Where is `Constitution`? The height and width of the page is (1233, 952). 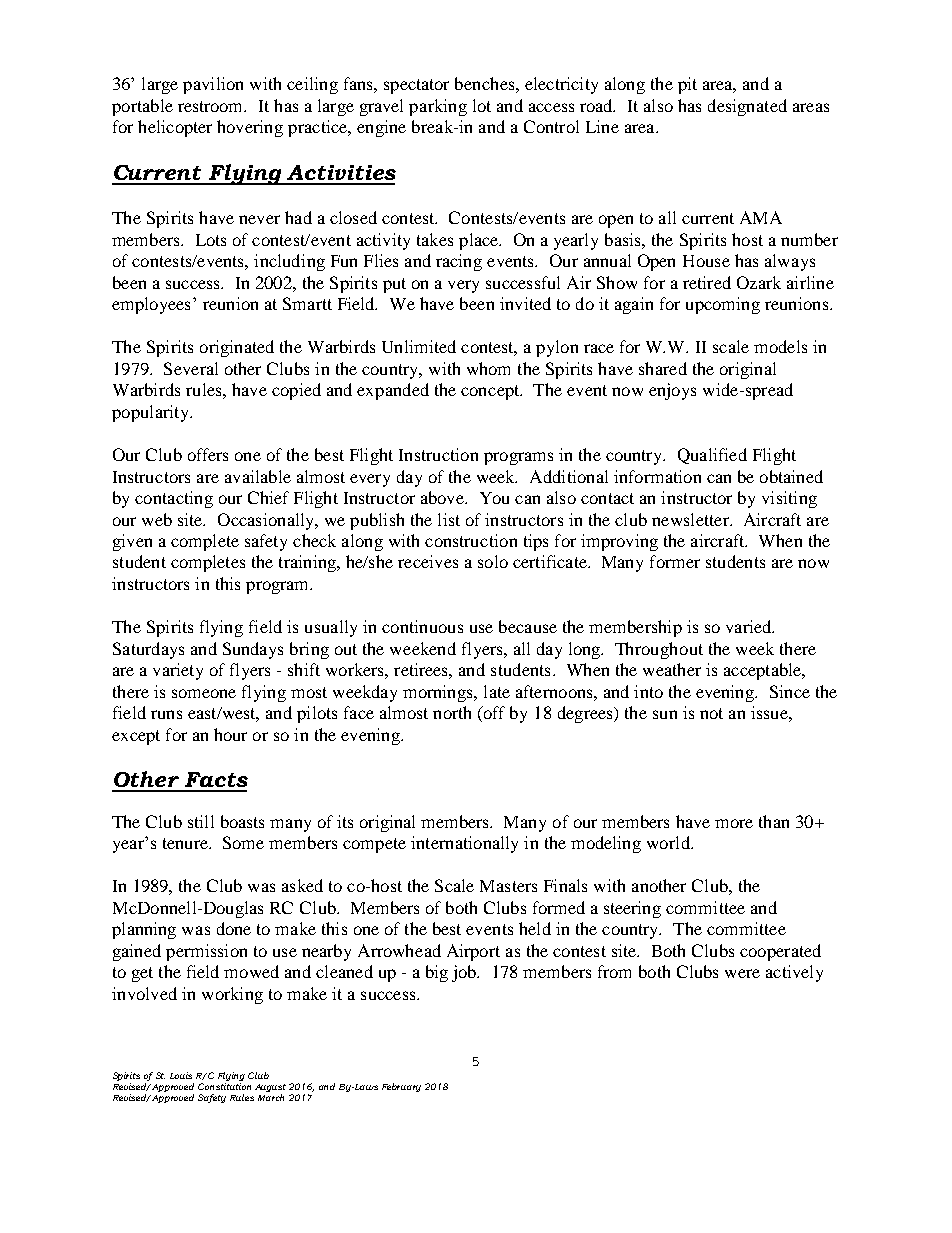 Constitution is located at coordinates (224, 1086).
